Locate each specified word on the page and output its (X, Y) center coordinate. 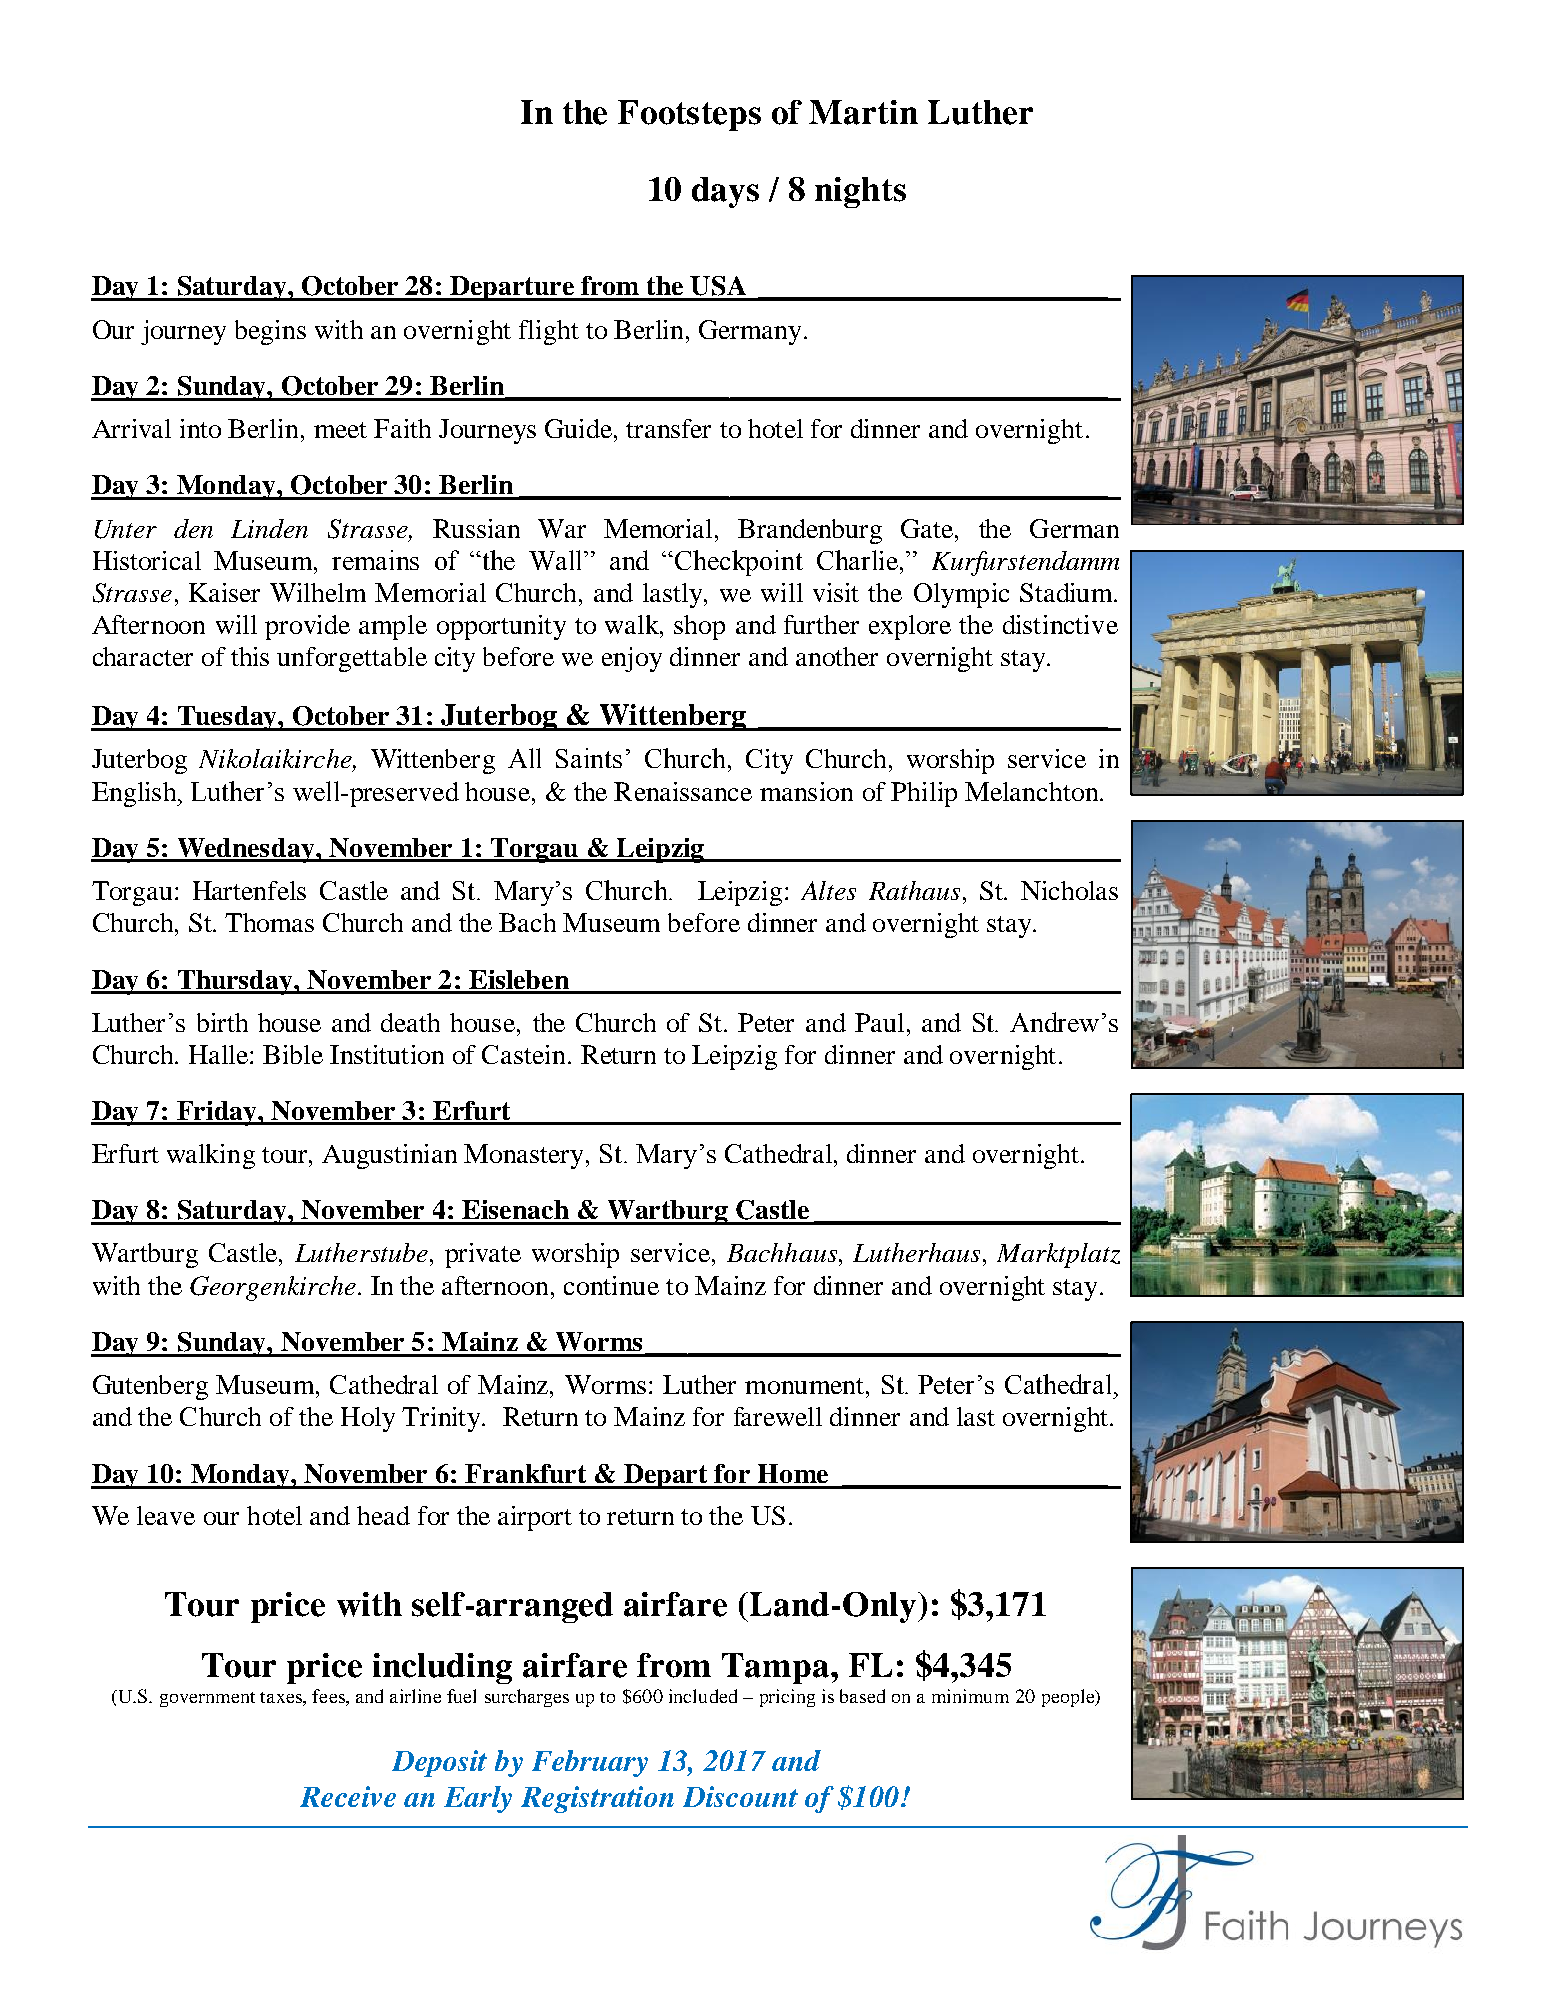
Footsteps (689, 115)
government (207, 1699)
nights (860, 192)
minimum (970, 1696)
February (590, 1763)
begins (270, 332)
